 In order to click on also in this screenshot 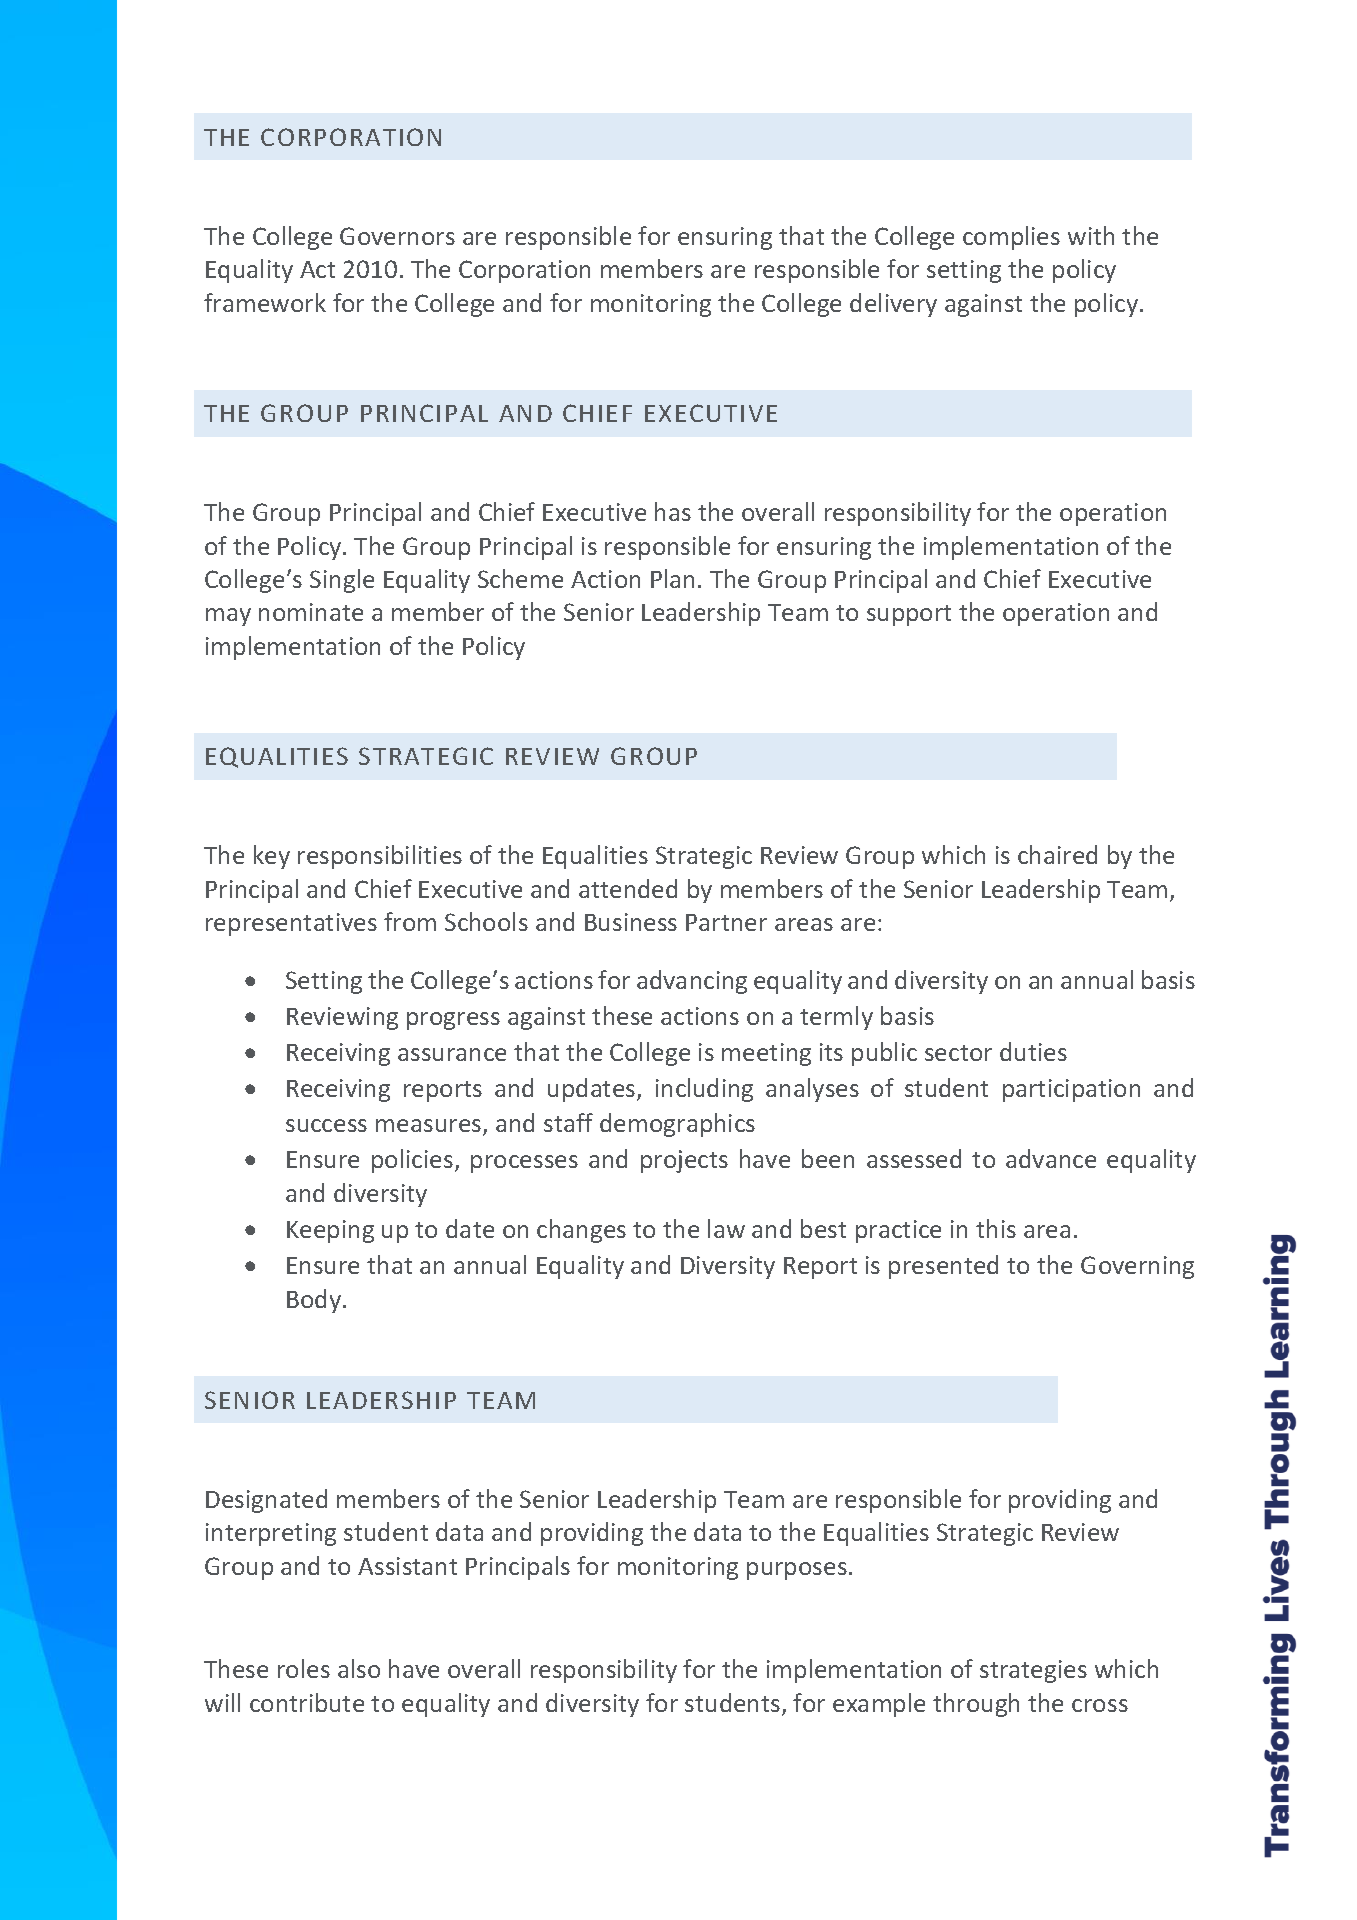, I will do `click(359, 1668)`.
